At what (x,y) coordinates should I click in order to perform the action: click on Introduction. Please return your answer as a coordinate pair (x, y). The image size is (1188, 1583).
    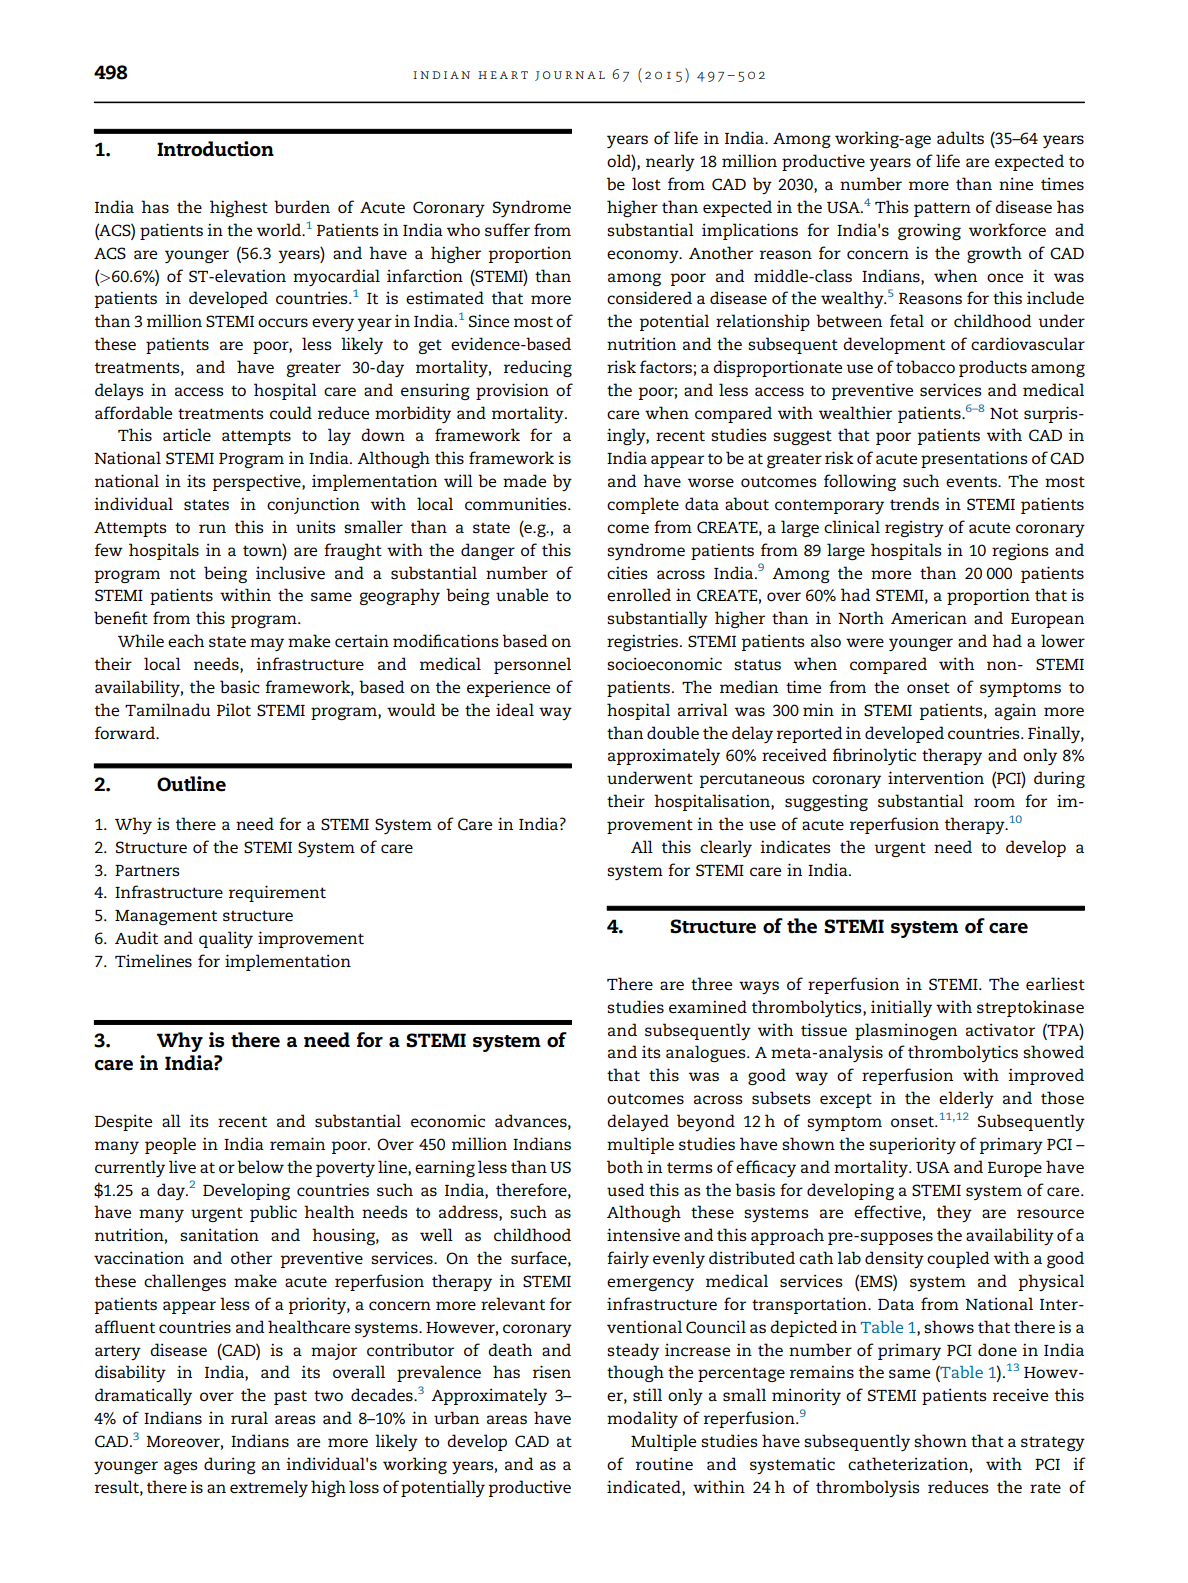
    Looking at the image, I should click on (215, 149).
